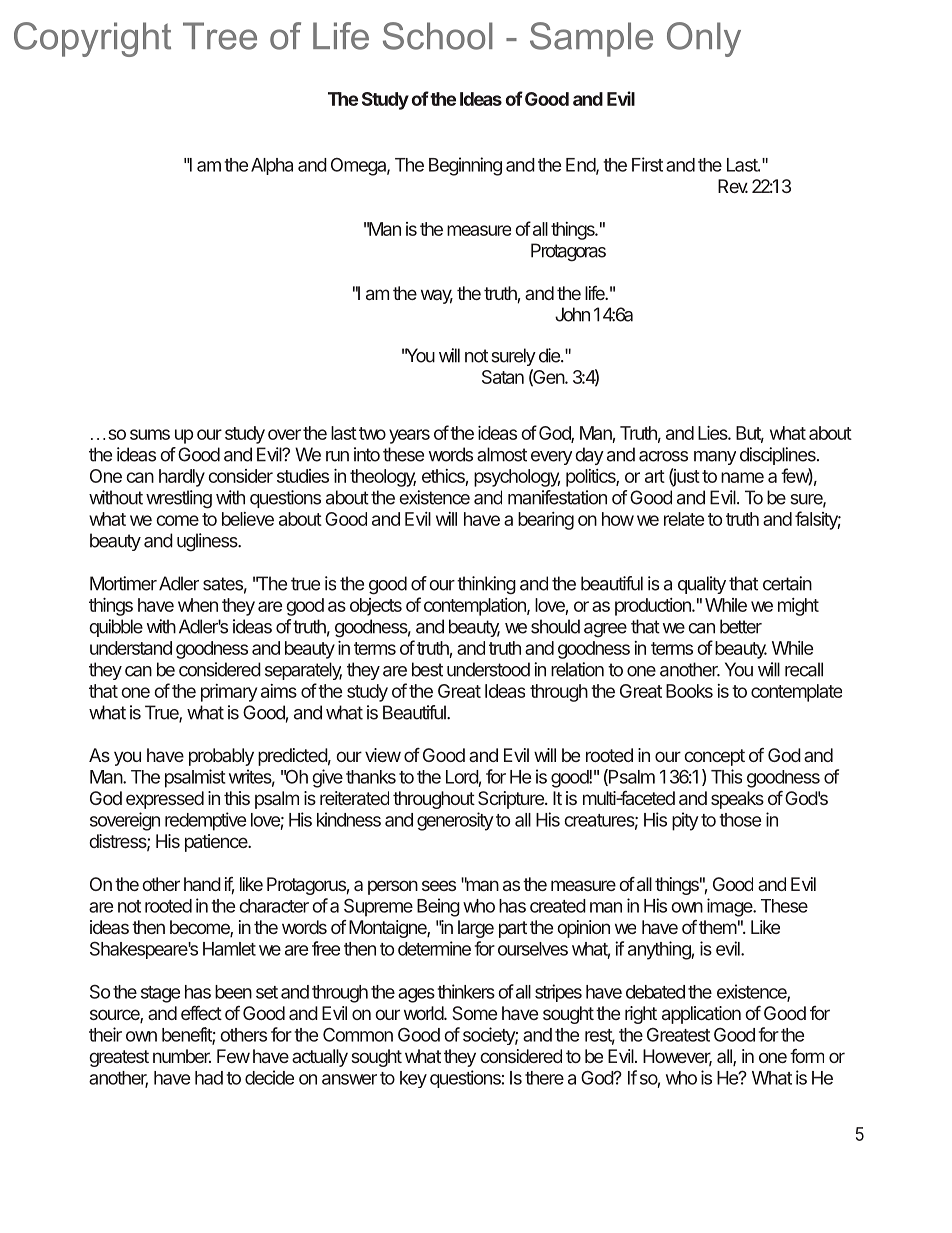 The width and height of the page is (952, 1233). Describe the element at coordinates (272, 166) in the page. I see `Alpha` at that location.
